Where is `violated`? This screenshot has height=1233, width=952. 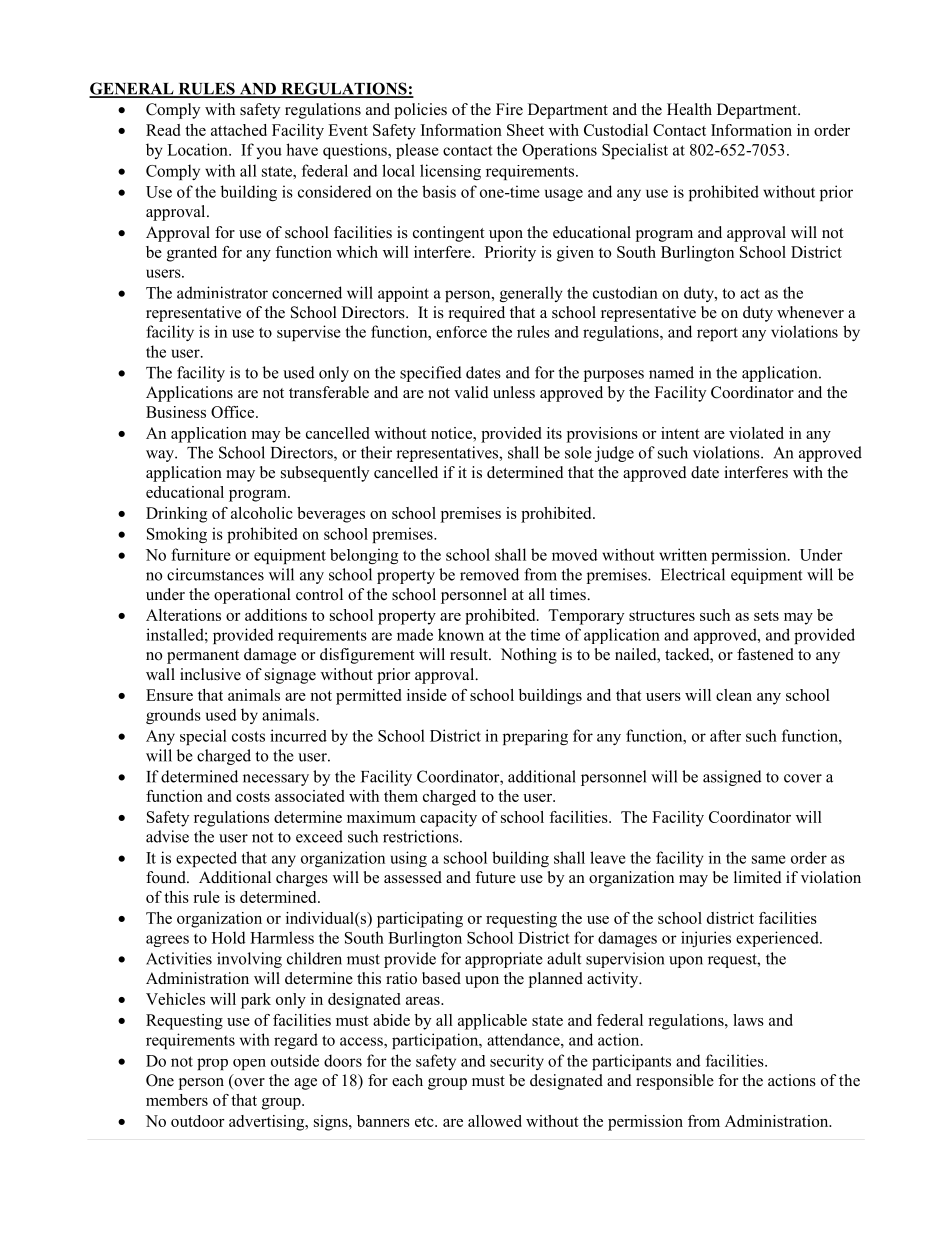 violated is located at coordinates (756, 433).
